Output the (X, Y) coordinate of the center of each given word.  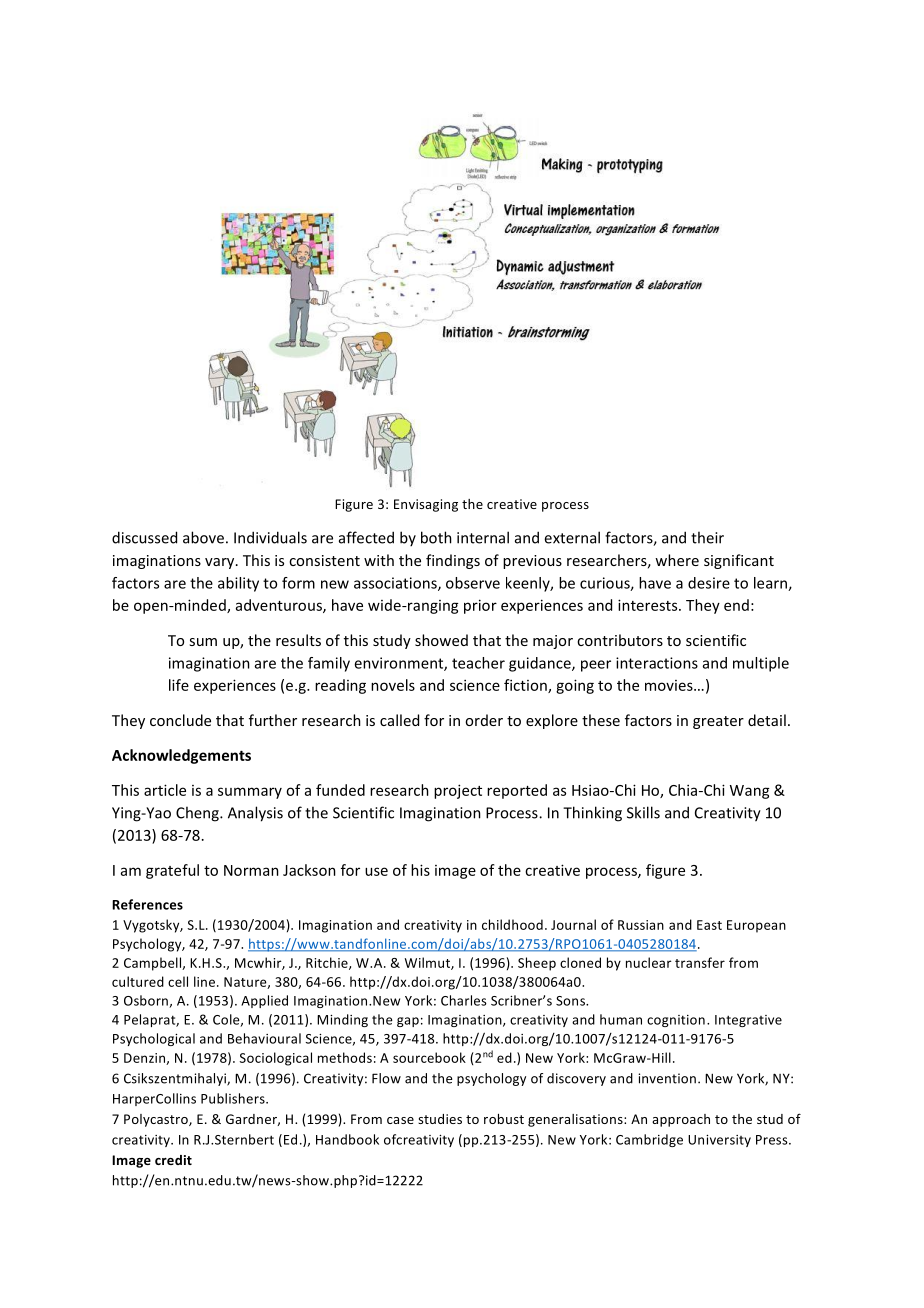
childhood (512, 924)
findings (453, 561)
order (484, 720)
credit (173, 1160)
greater (718, 722)
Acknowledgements (181, 756)
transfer (700, 962)
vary (221, 563)
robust (504, 1119)
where (677, 560)
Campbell (153, 964)
